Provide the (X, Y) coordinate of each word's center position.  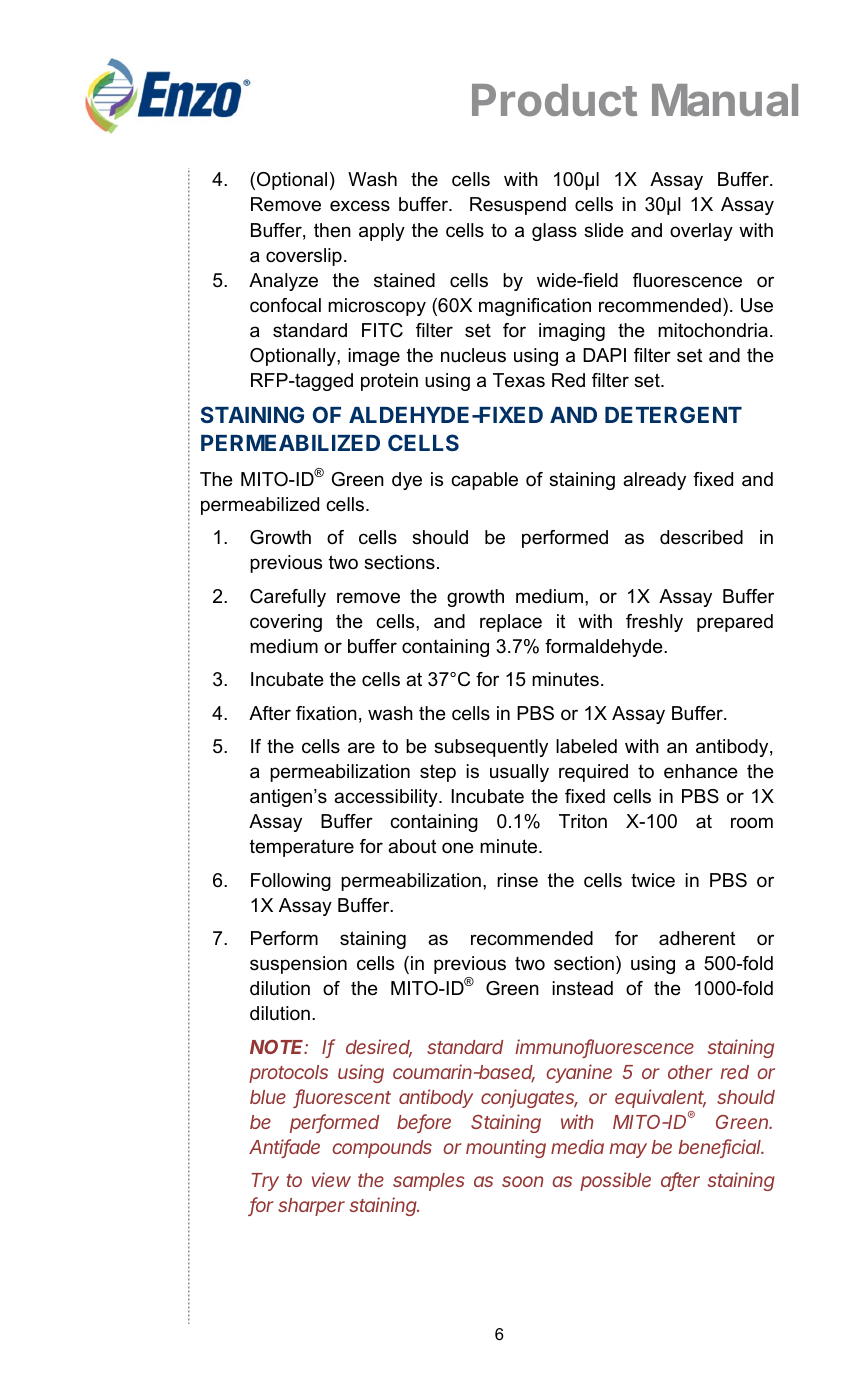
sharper (311, 1207)
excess (360, 206)
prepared (735, 623)
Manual (725, 100)
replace (511, 623)
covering (286, 623)
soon (522, 1181)
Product (554, 100)
